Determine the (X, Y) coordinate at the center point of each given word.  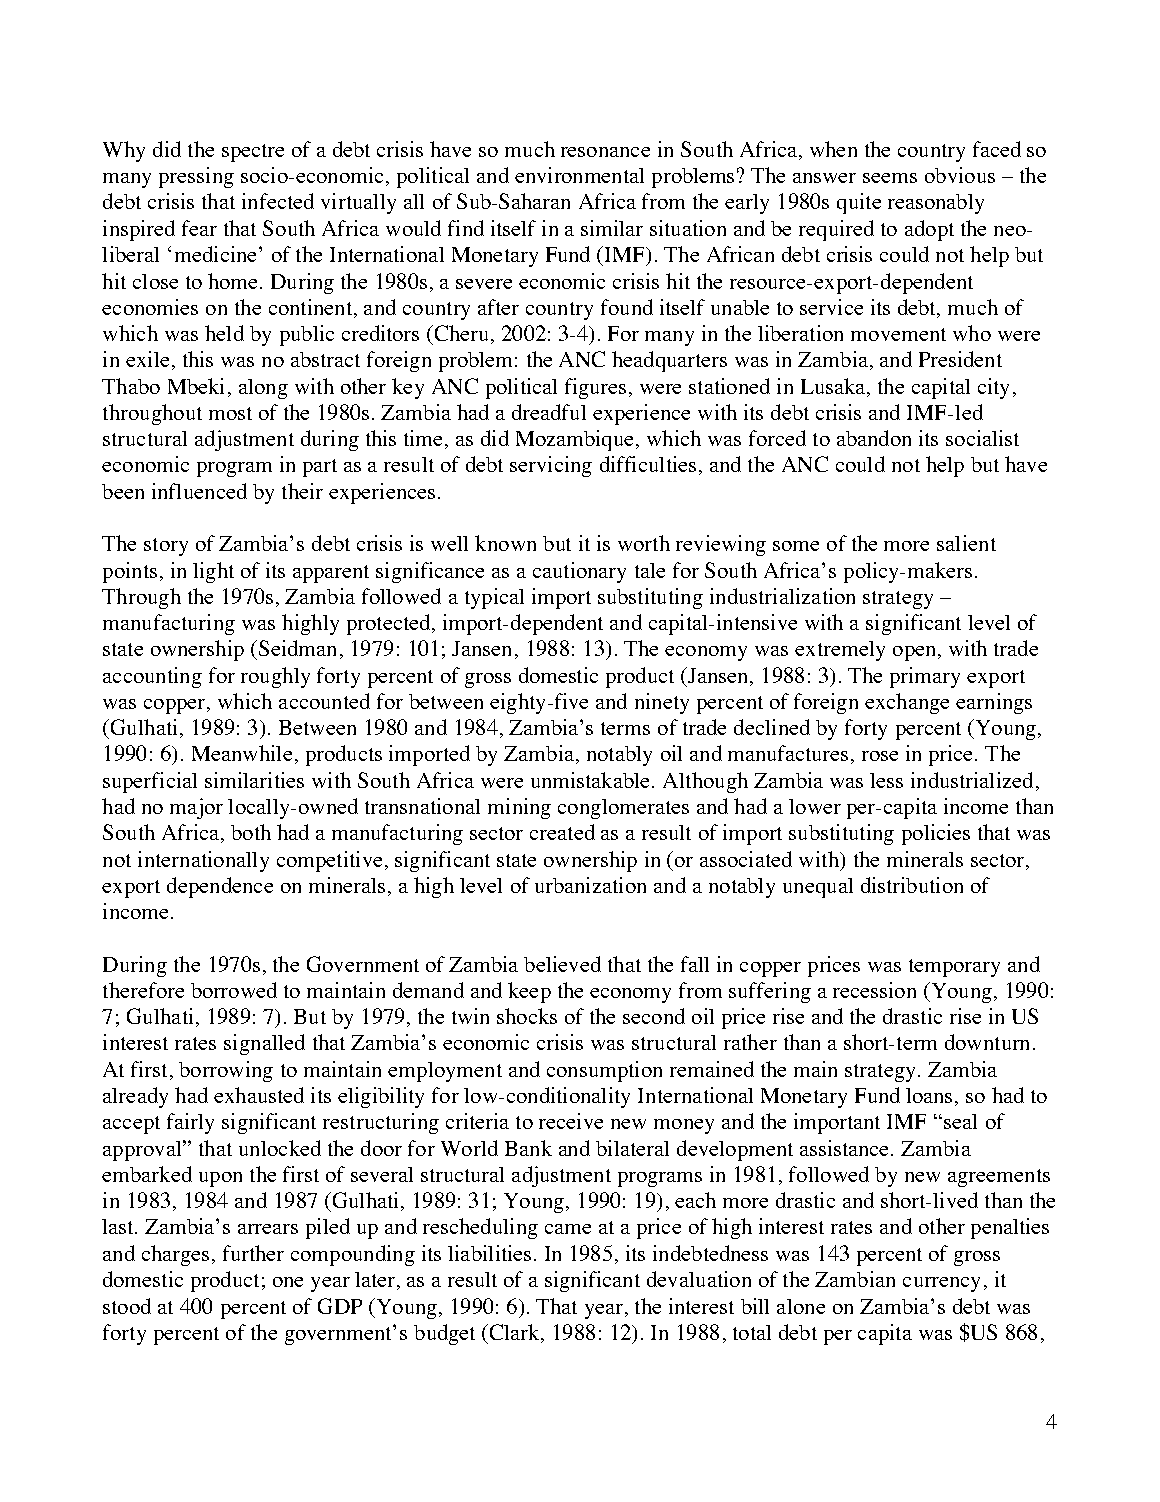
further (253, 1253)
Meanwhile (242, 753)
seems (890, 178)
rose (880, 756)
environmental (579, 175)
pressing (196, 177)
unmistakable (592, 780)
